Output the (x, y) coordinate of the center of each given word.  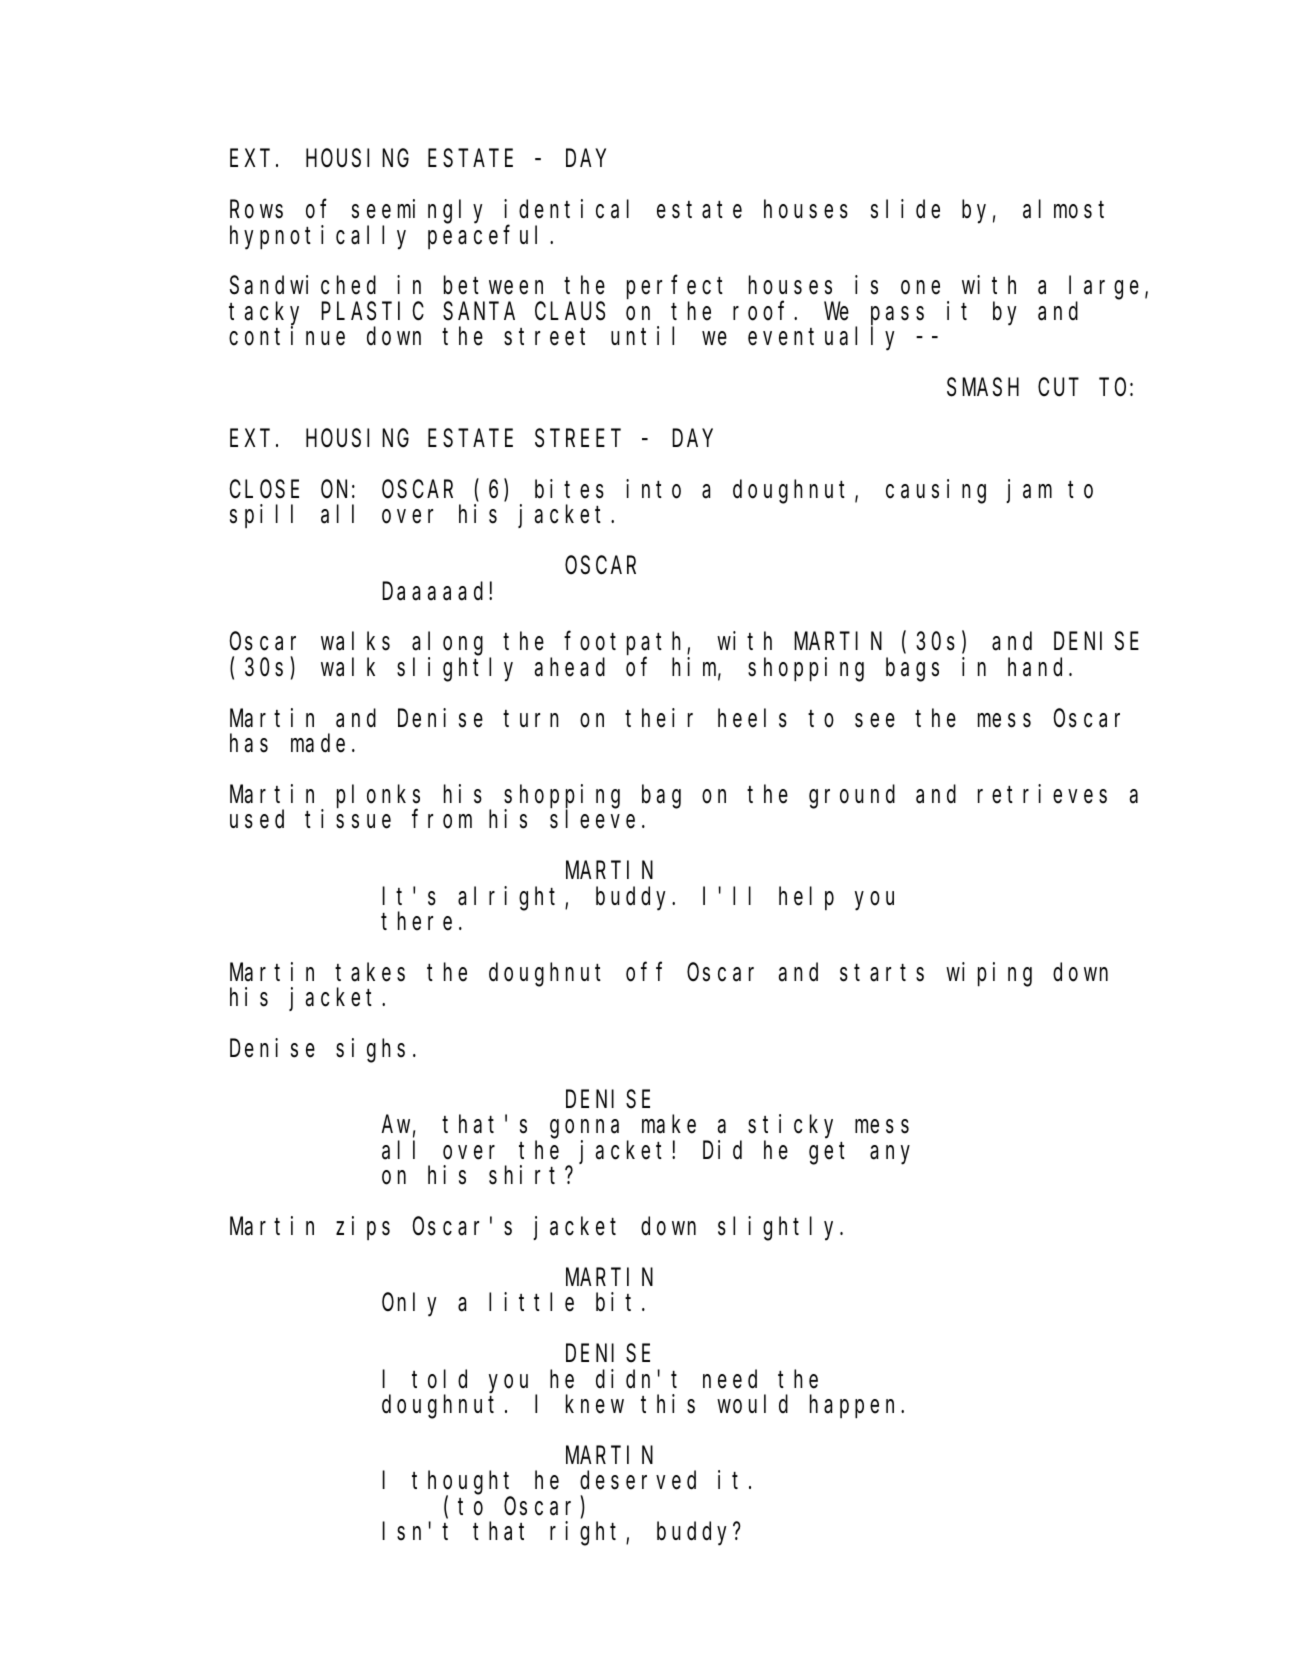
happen (856, 1407)
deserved (638, 1480)
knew (595, 1404)
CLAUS (570, 312)
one (920, 288)
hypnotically (318, 237)
